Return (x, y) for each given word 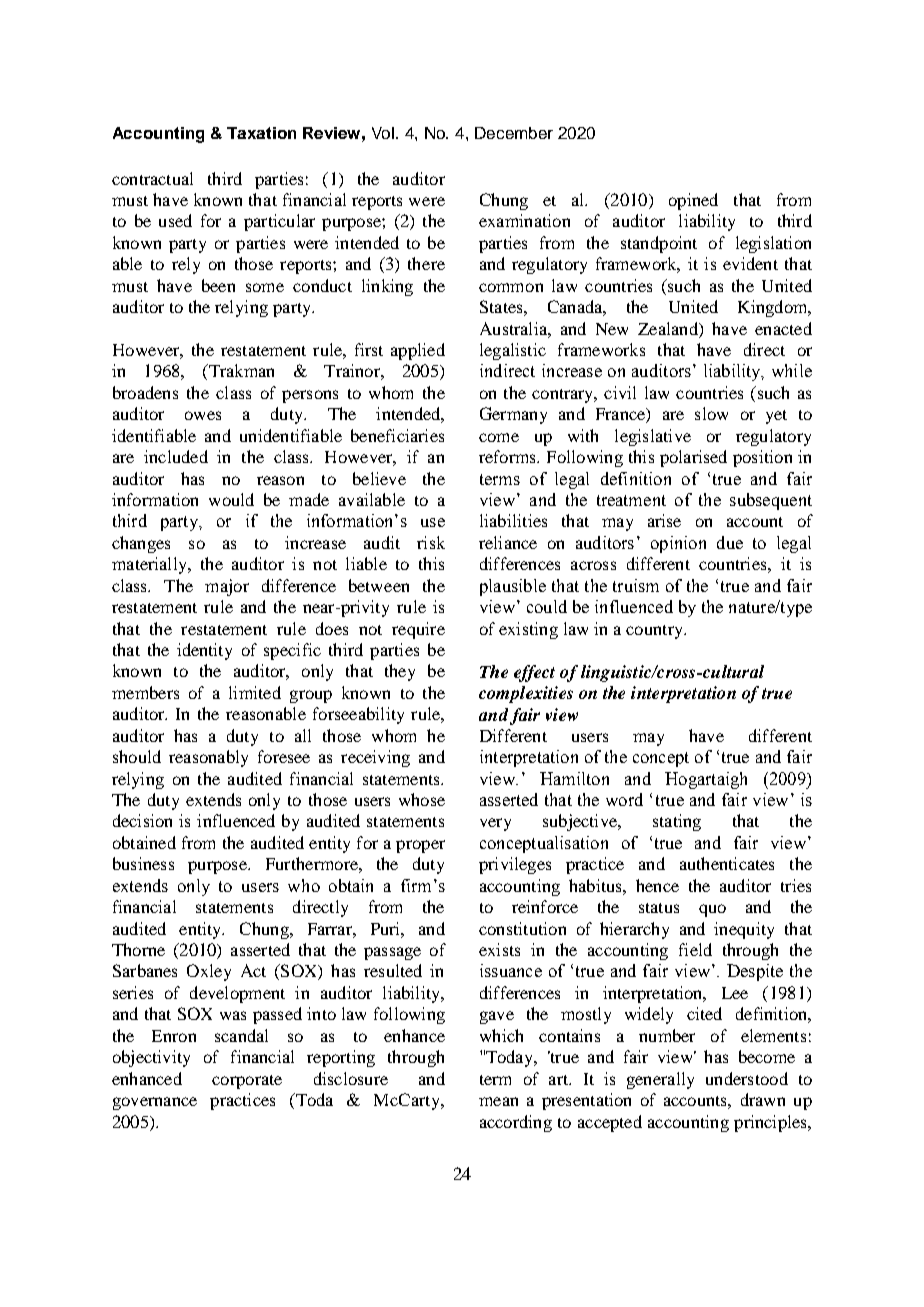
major (227, 587)
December (514, 133)
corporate (247, 1082)
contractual (152, 178)
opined (693, 201)
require (418, 630)
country (655, 632)
